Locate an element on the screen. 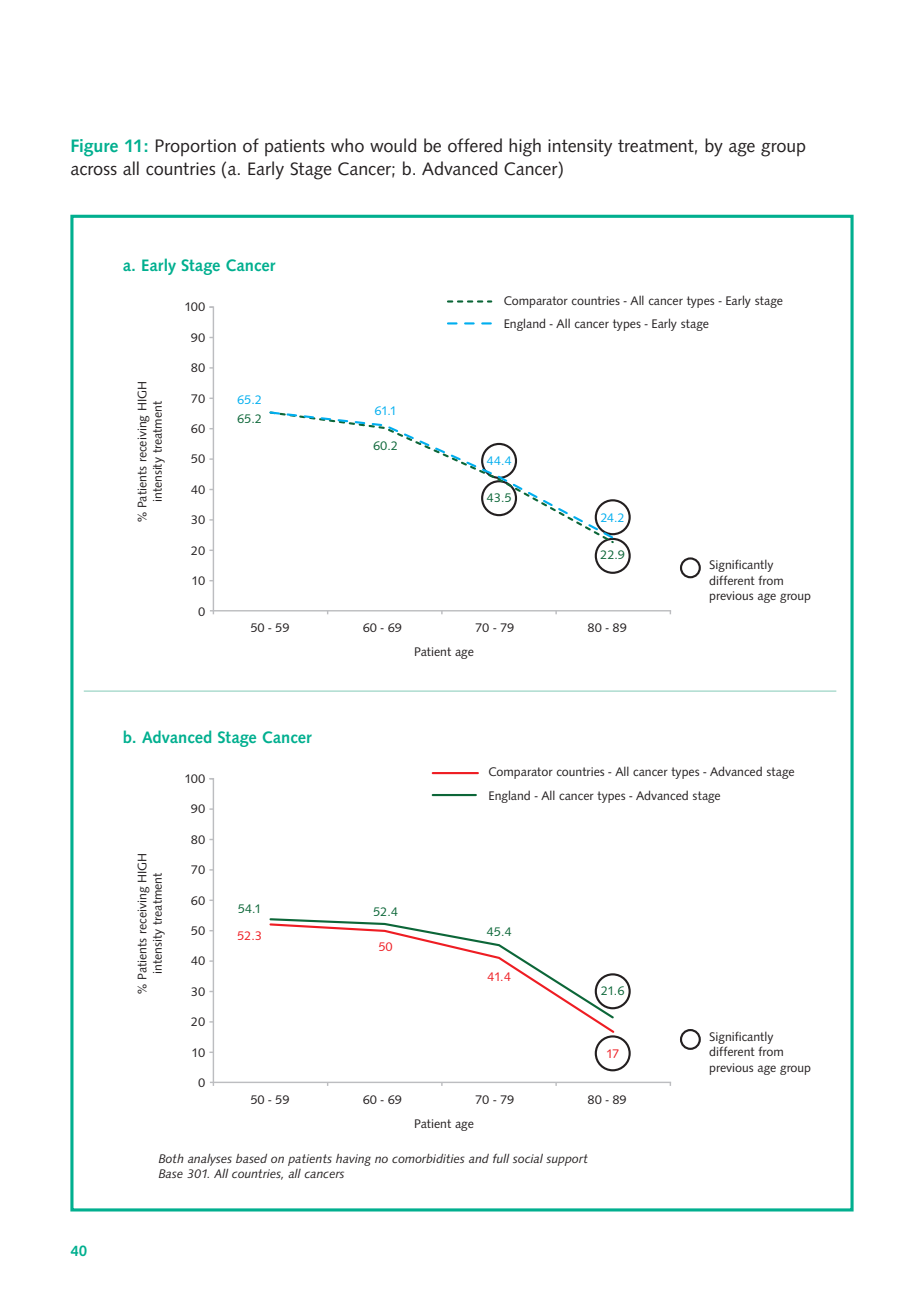 This screenshot has height=1308, width=924. having is located at coordinates (353, 1160).
